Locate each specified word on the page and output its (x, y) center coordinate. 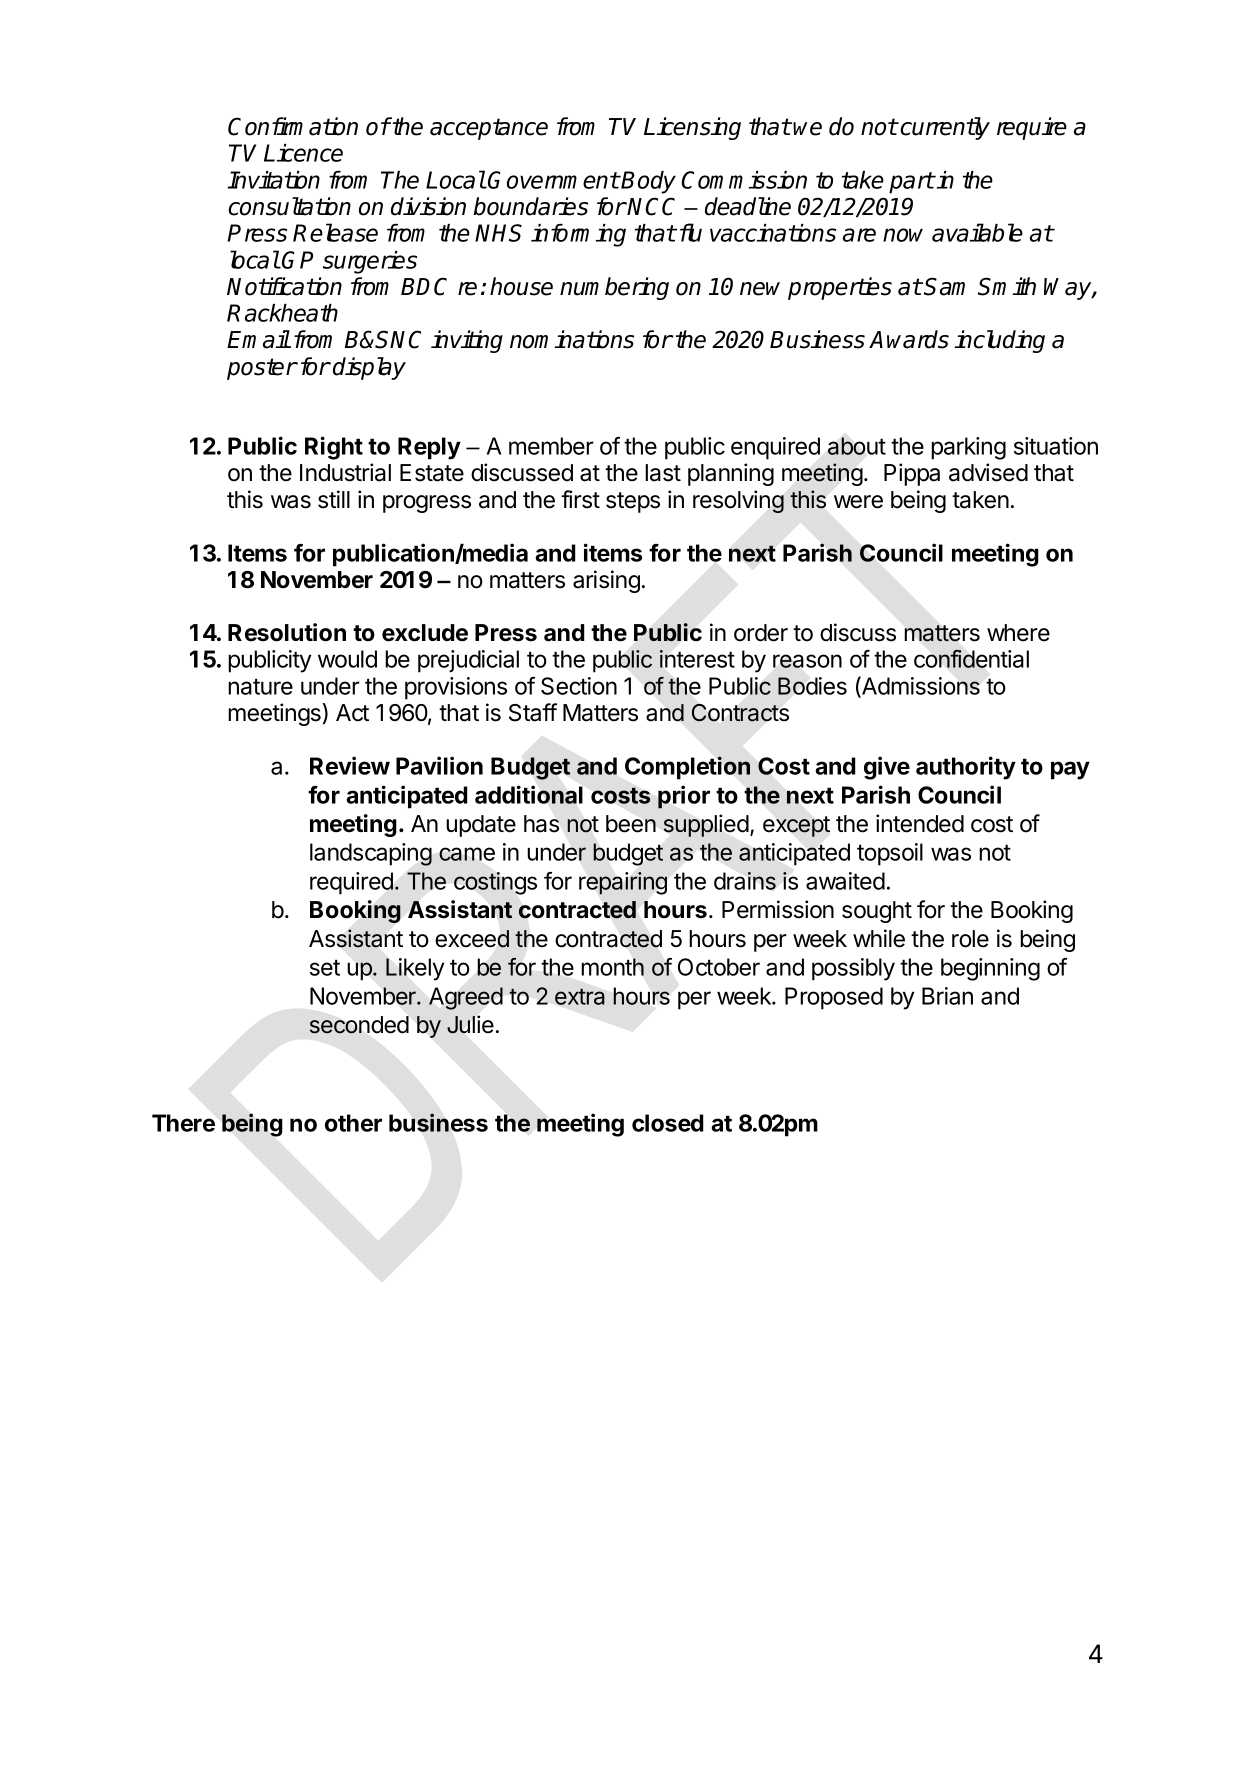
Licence (303, 153)
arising (606, 581)
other (353, 1123)
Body (648, 182)
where (1018, 633)
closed (668, 1123)
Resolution (287, 632)
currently (945, 128)
